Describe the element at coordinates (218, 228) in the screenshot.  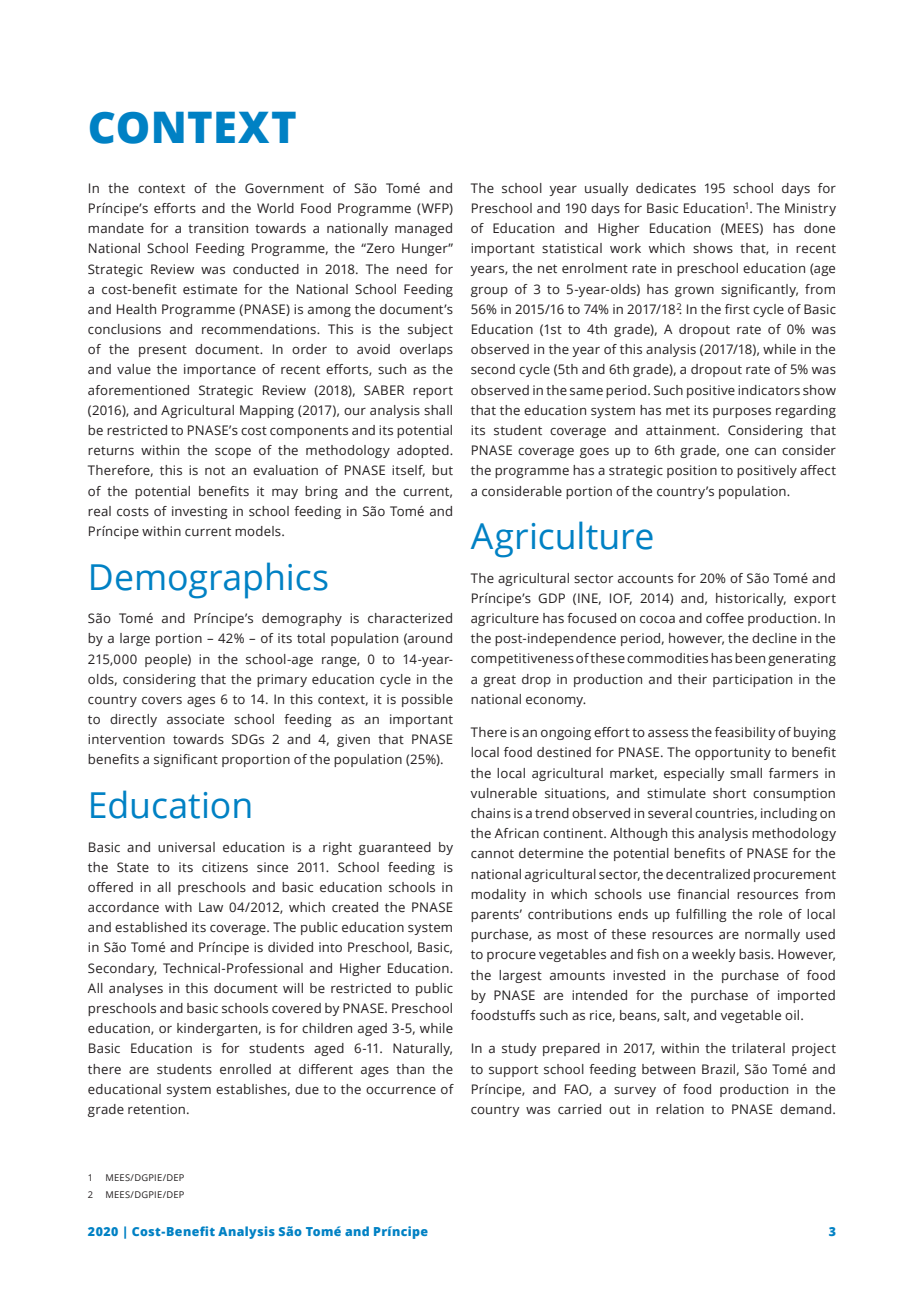
I see `transition` at that location.
